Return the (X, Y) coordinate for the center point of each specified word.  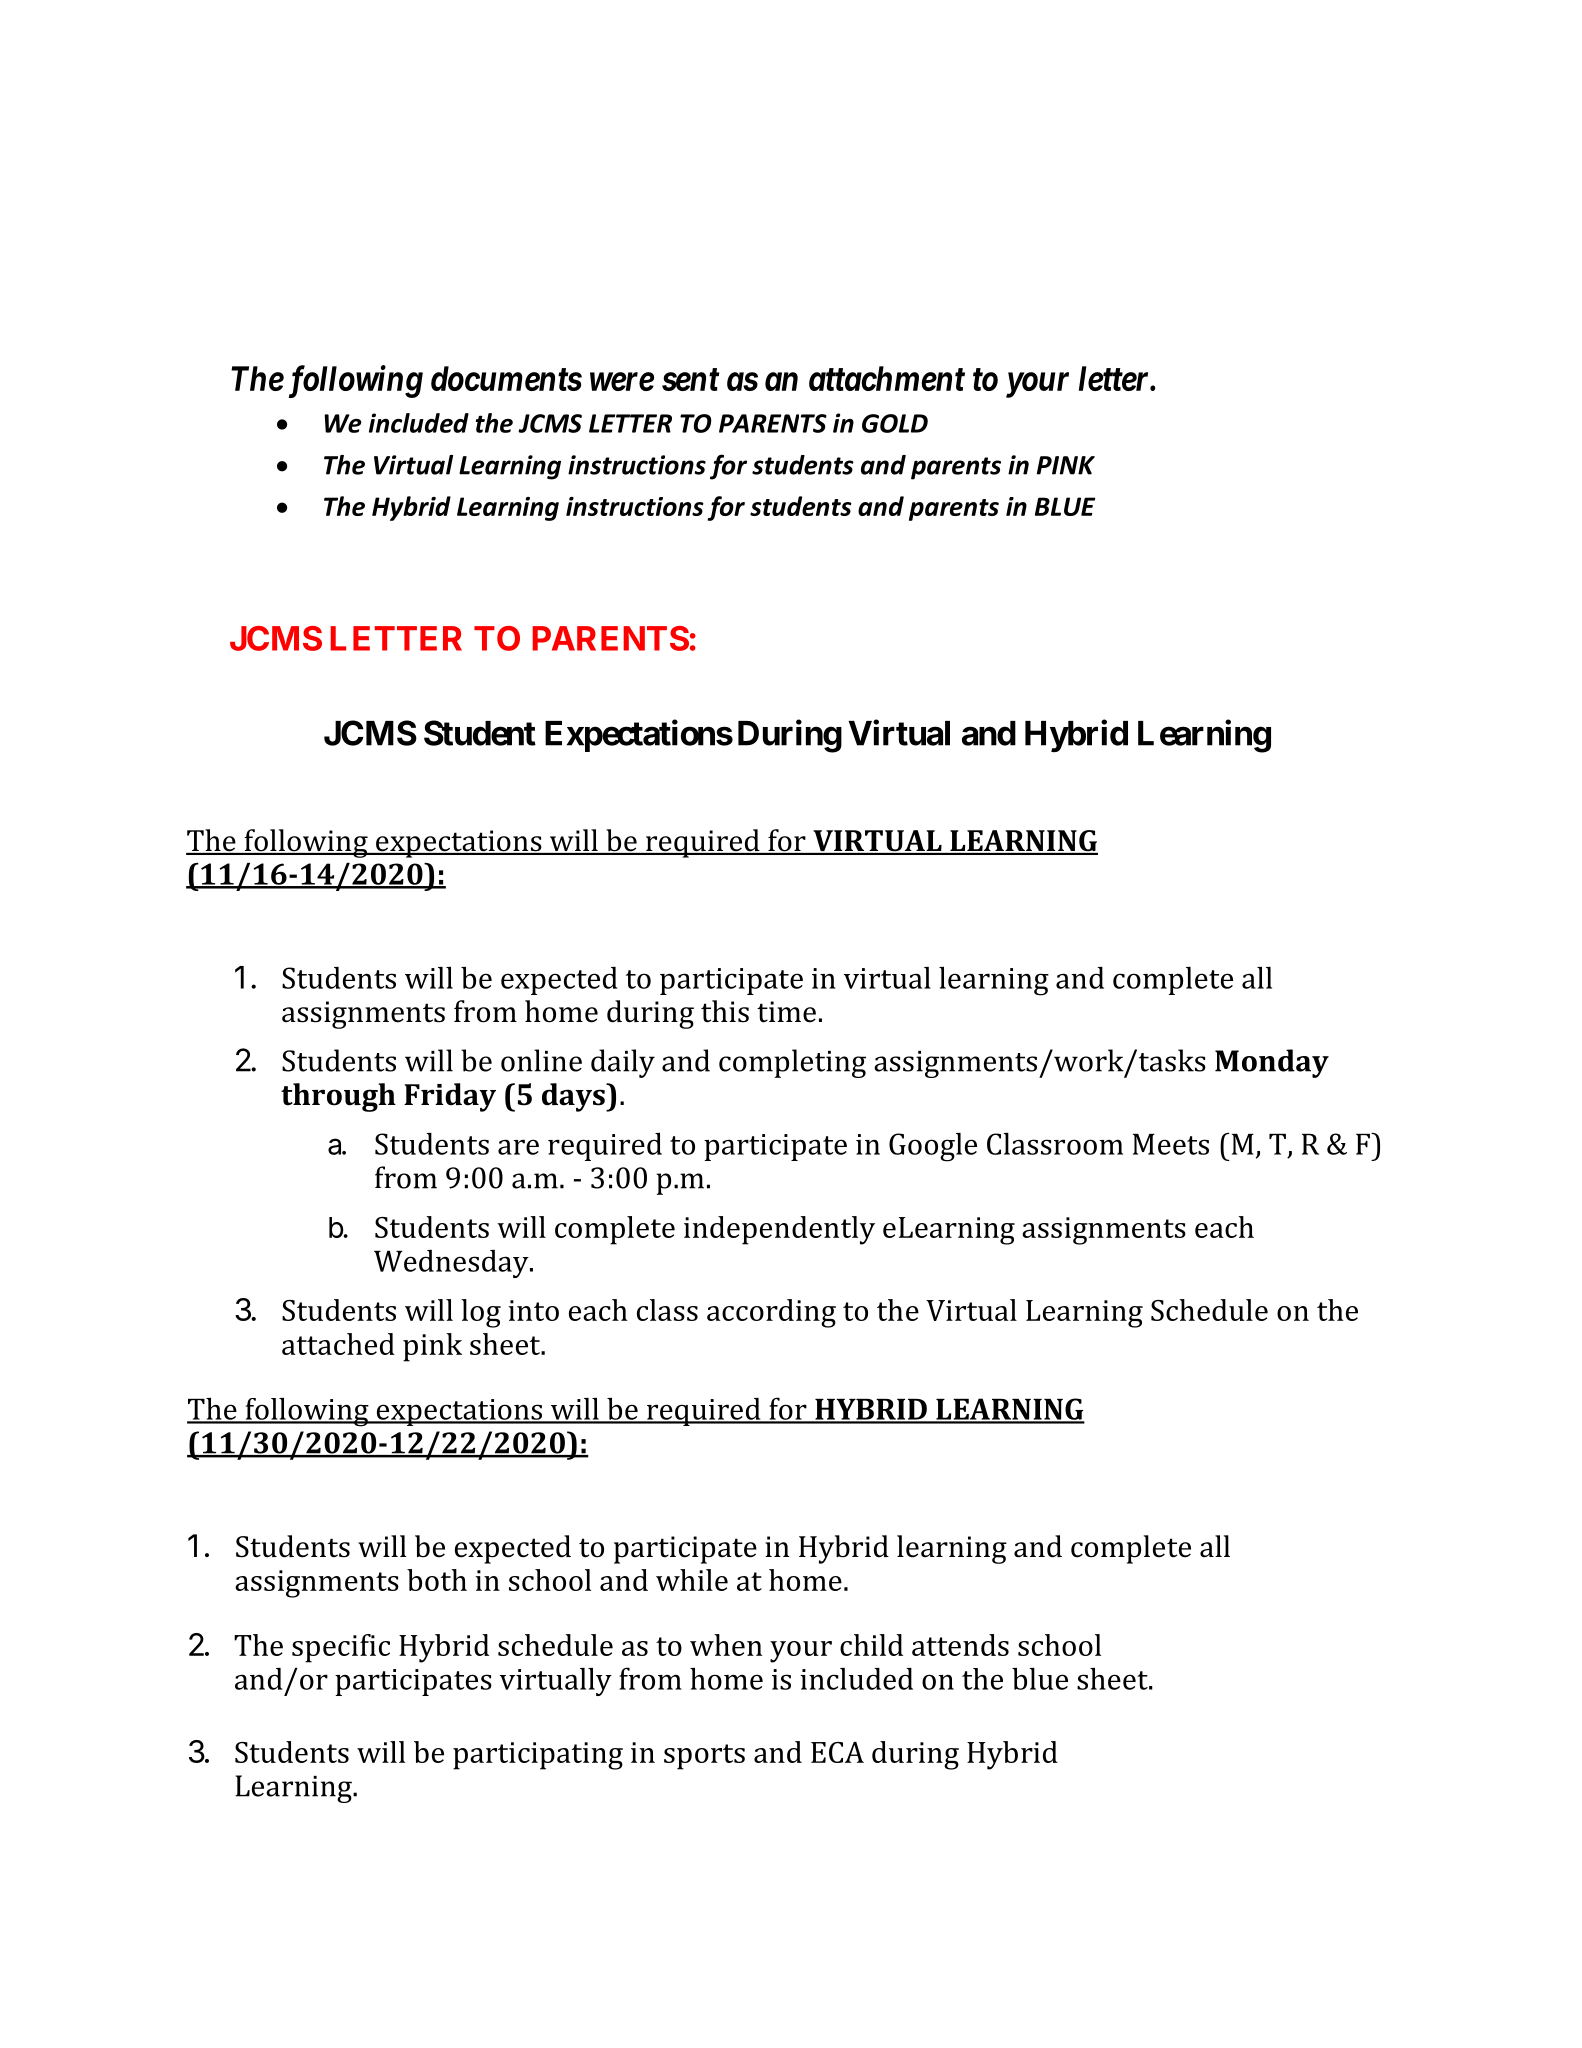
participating (538, 1756)
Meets (1171, 1144)
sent (690, 379)
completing (792, 1063)
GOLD (895, 423)
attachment (887, 378)
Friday (450, 1097)
